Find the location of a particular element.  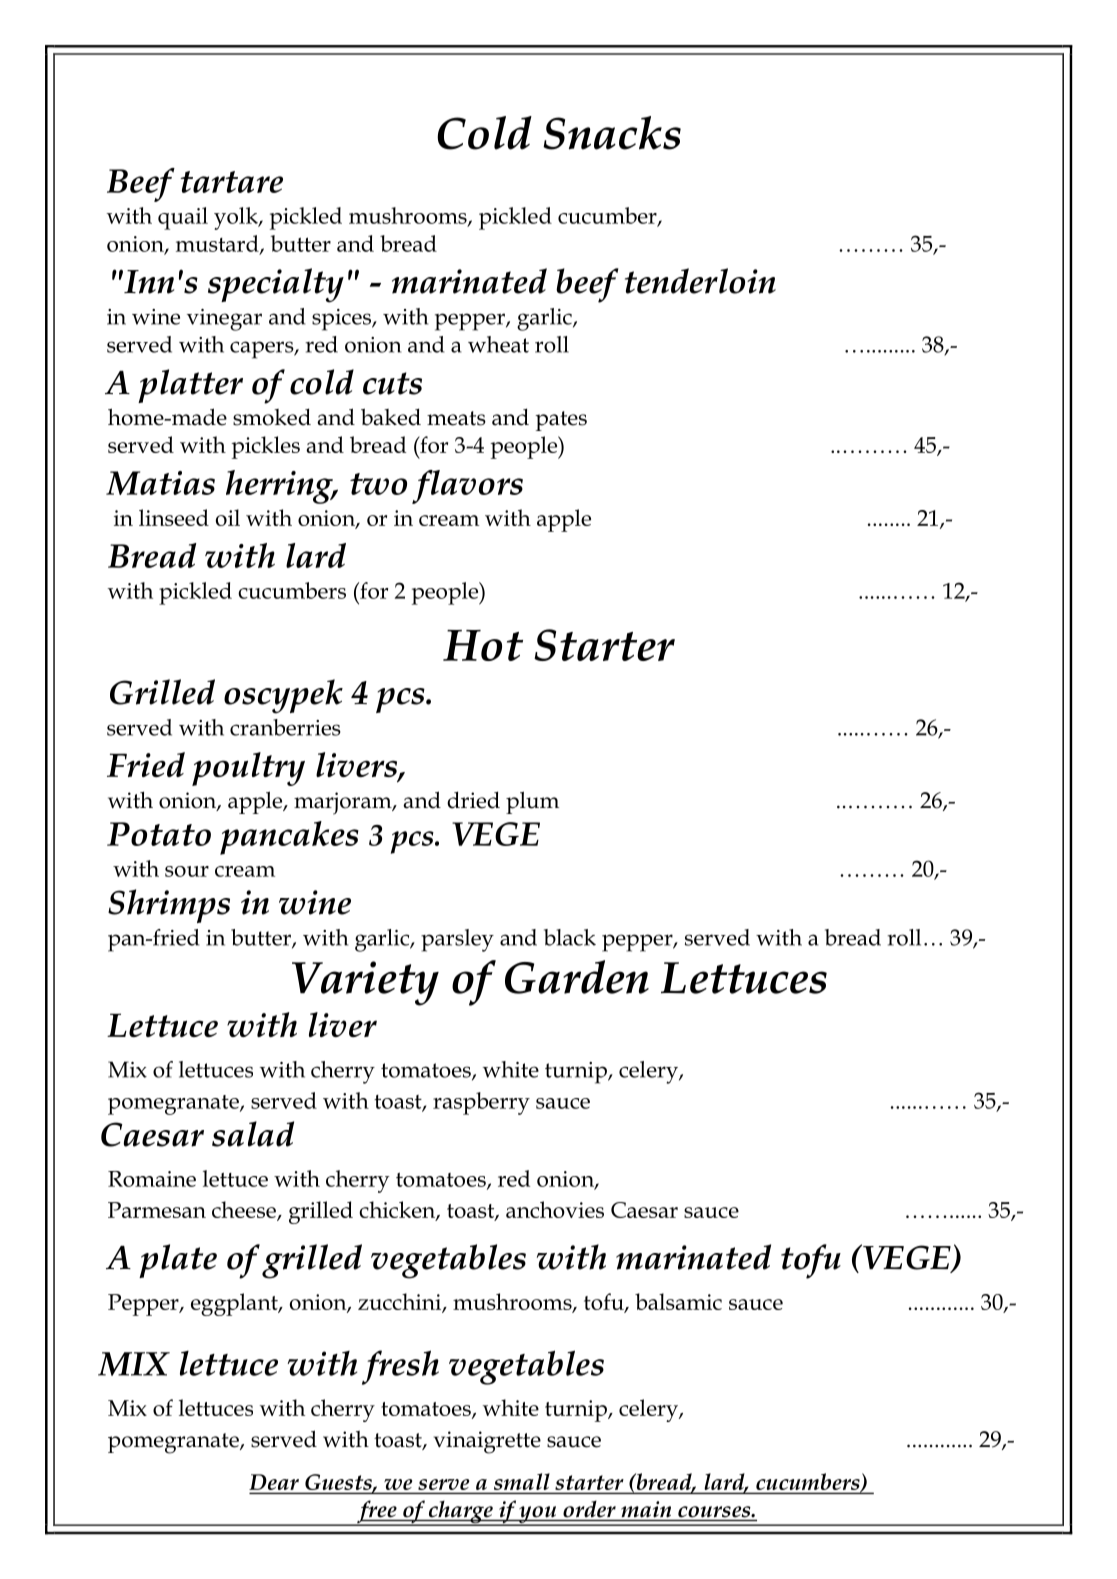

tartare is located at coordinates (231, 182).
